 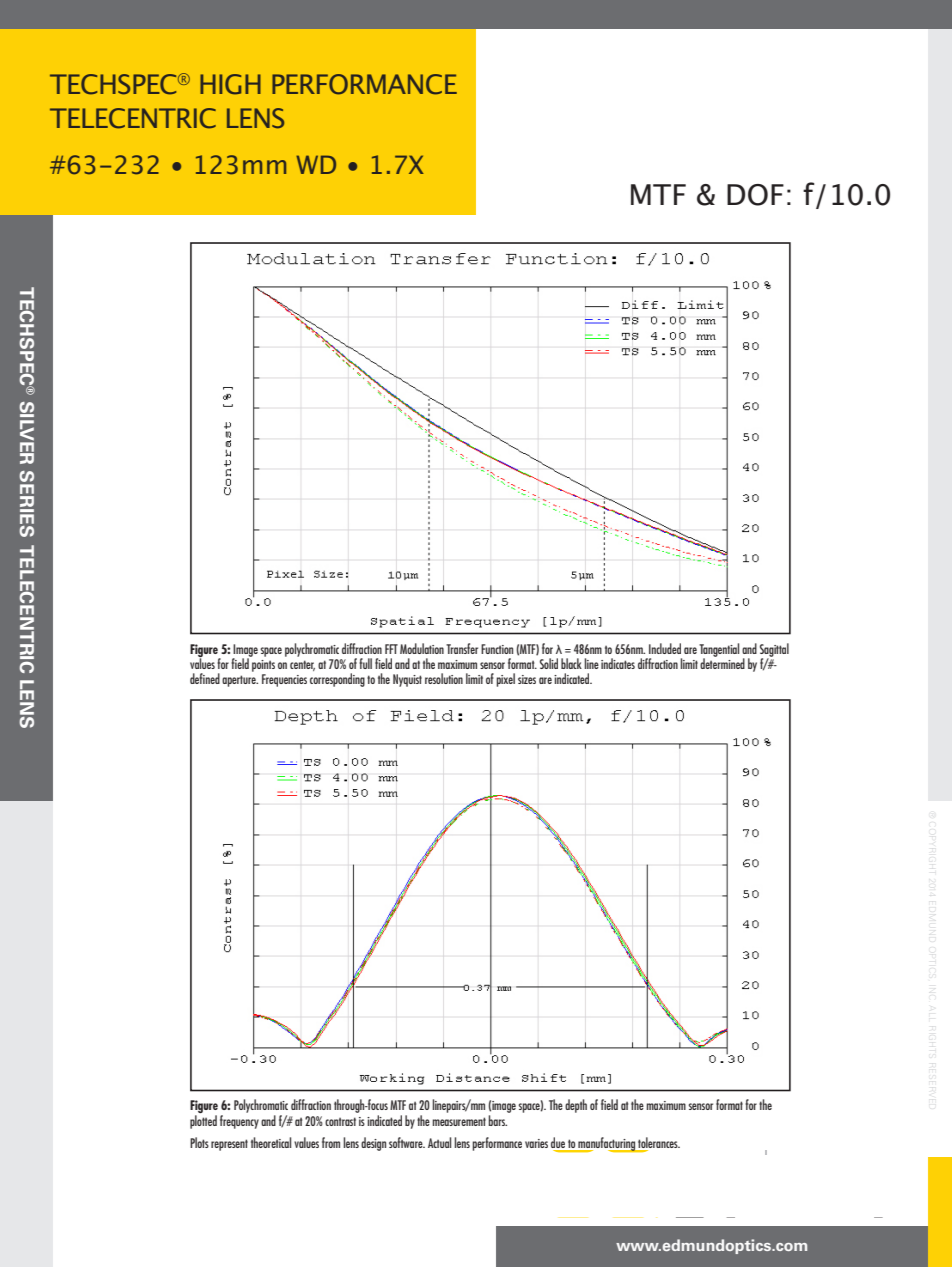 What do you see at coordinates (230, 84) in the screenshot?
I see `HIGH` at bounding box center [230, 84].
